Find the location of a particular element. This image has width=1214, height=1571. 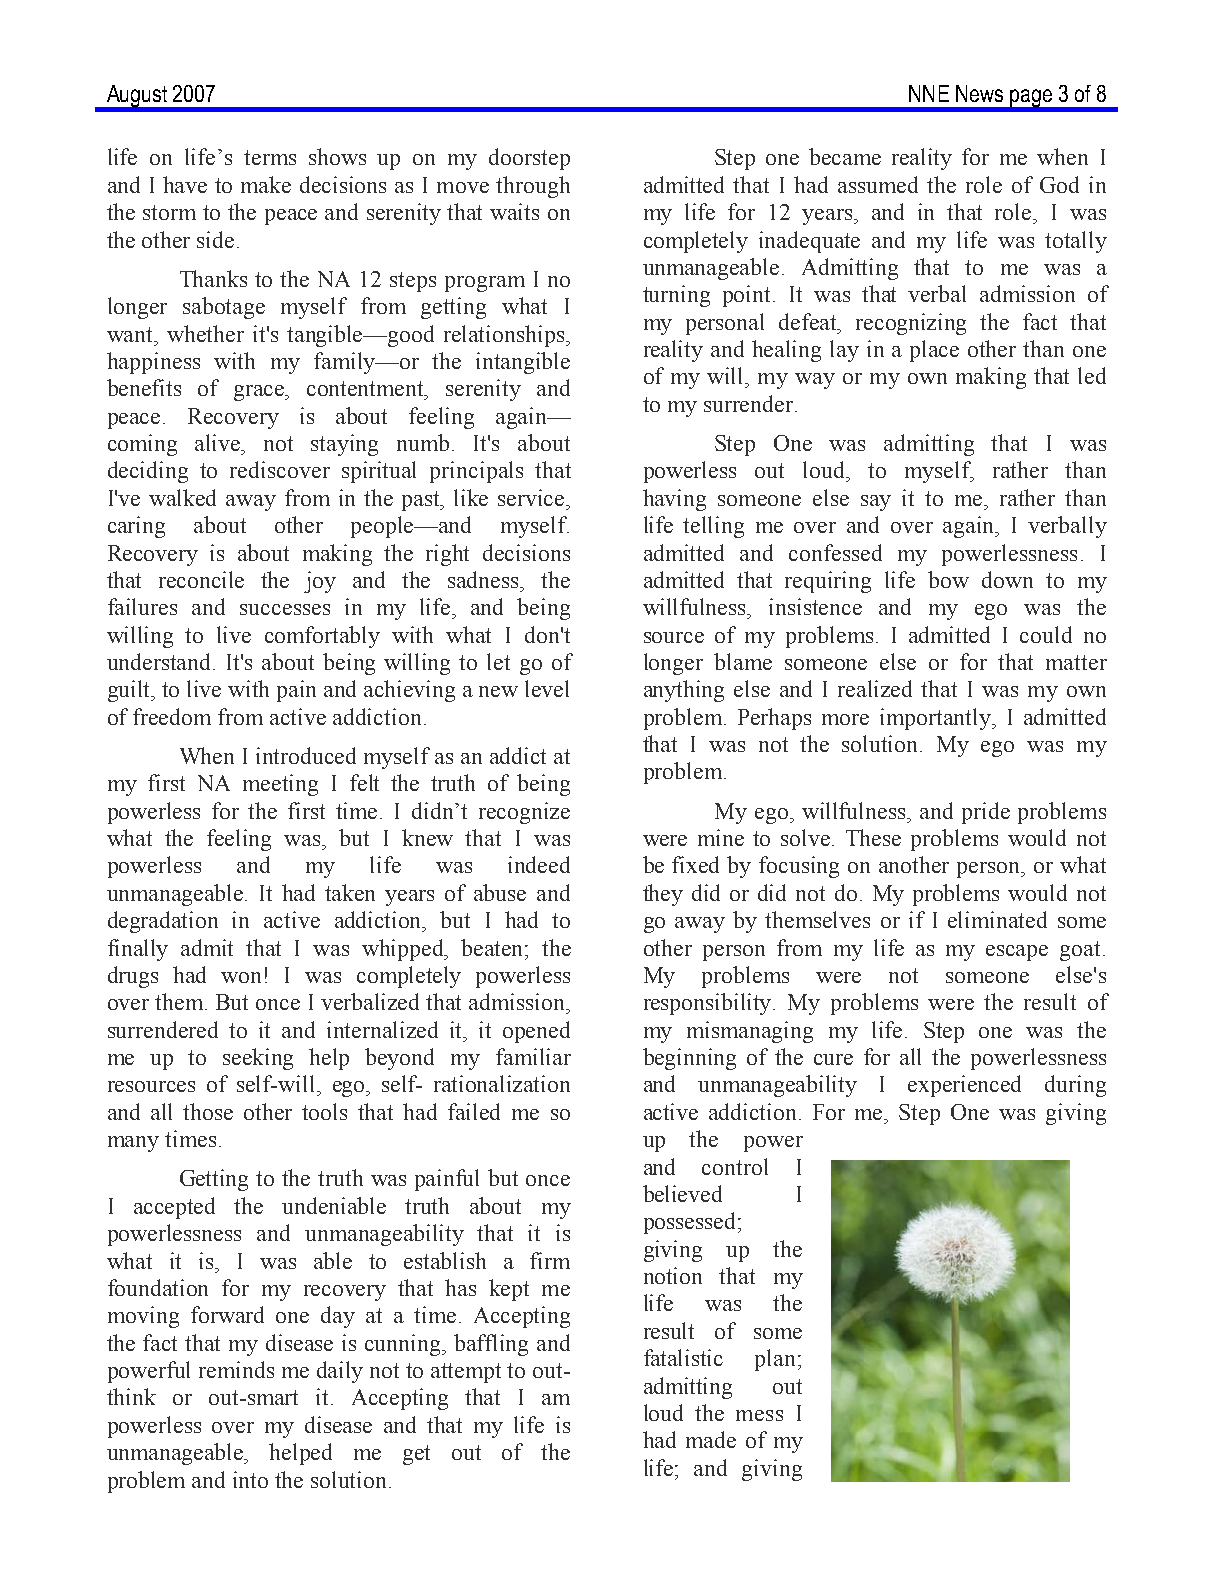

through is located at coordinates (533, 187).
